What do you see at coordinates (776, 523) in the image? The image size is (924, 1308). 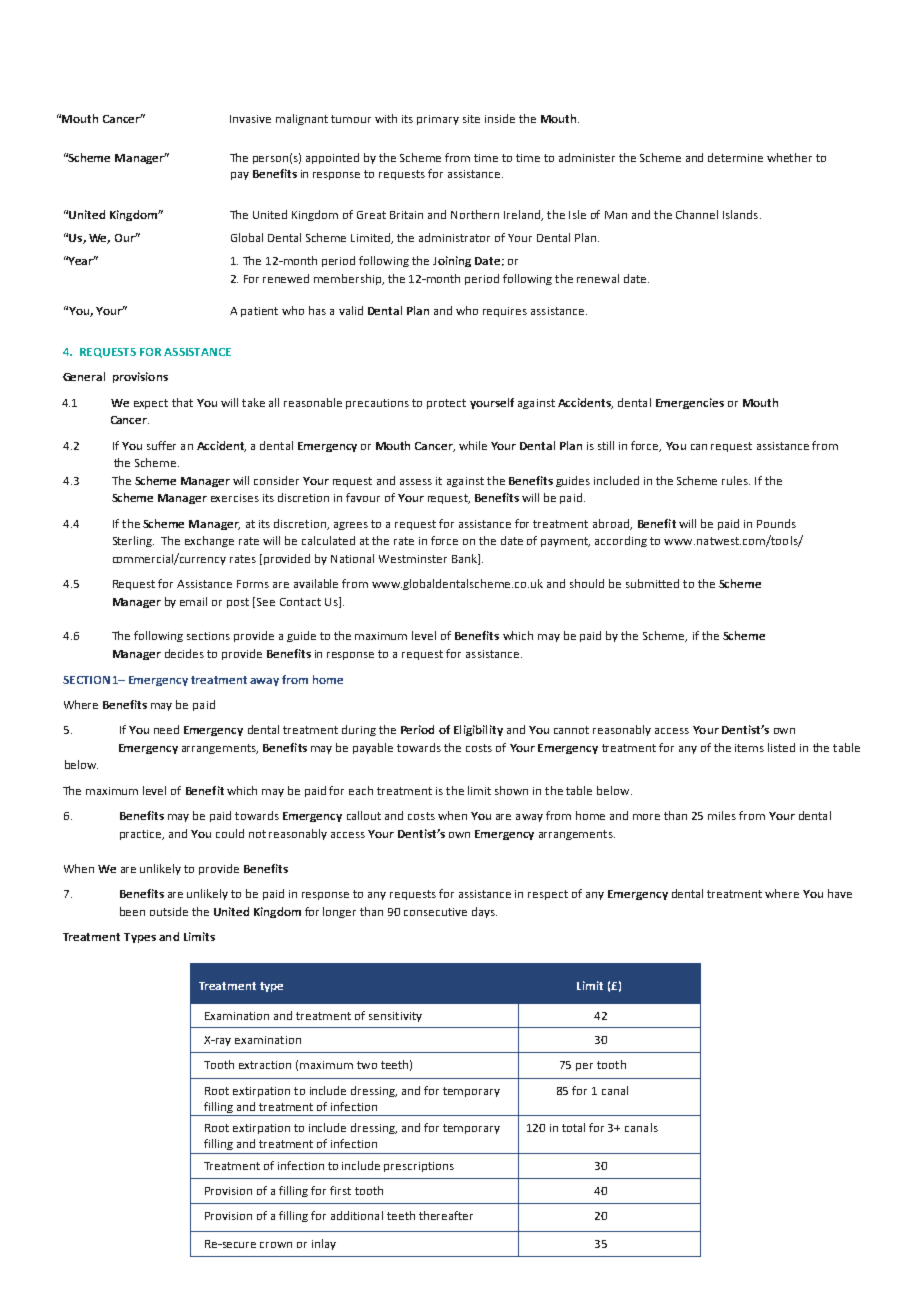 I see `Pounds` at bounding box center [776, 523].
